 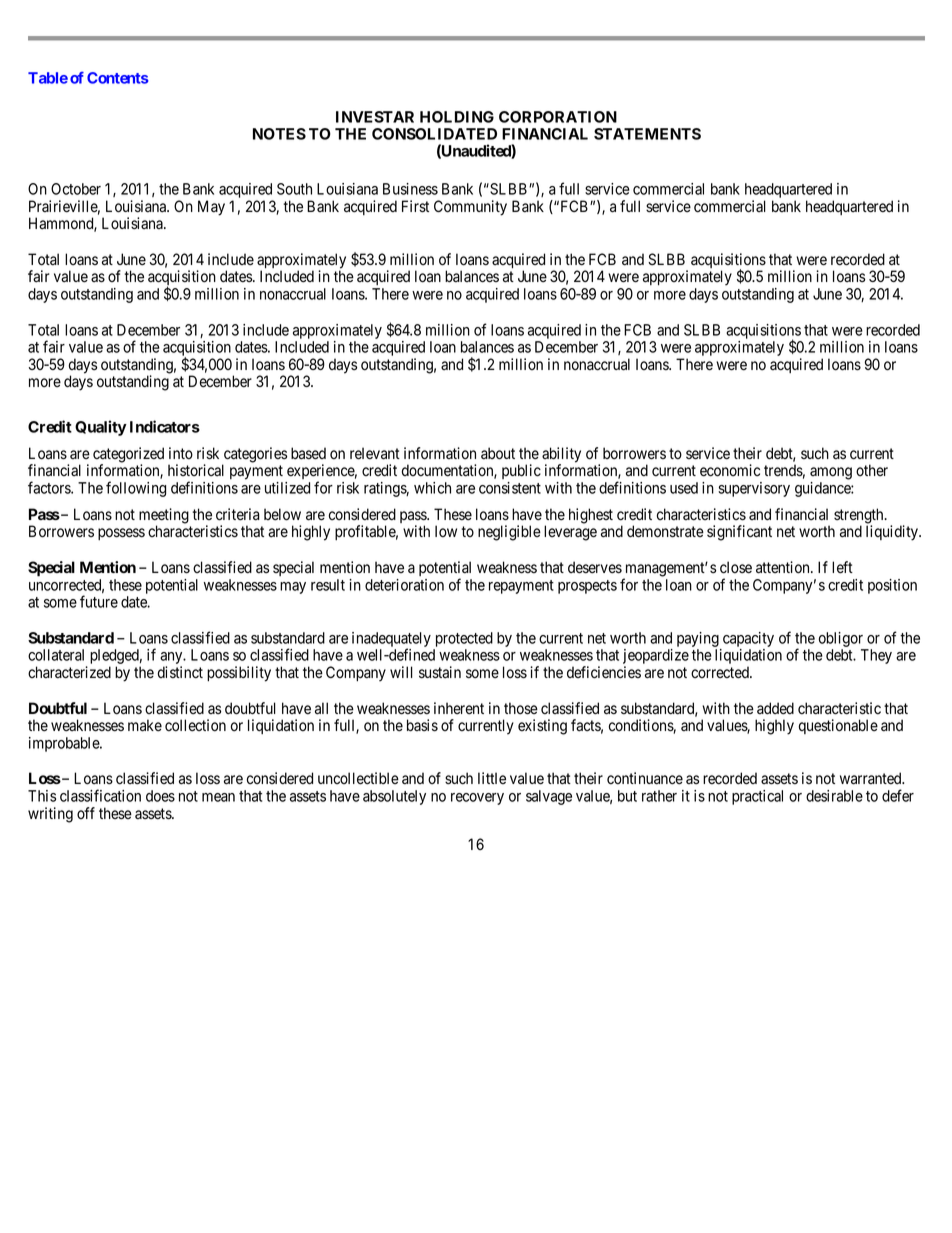 I want to click on economic, so click(x=730, y=470).
